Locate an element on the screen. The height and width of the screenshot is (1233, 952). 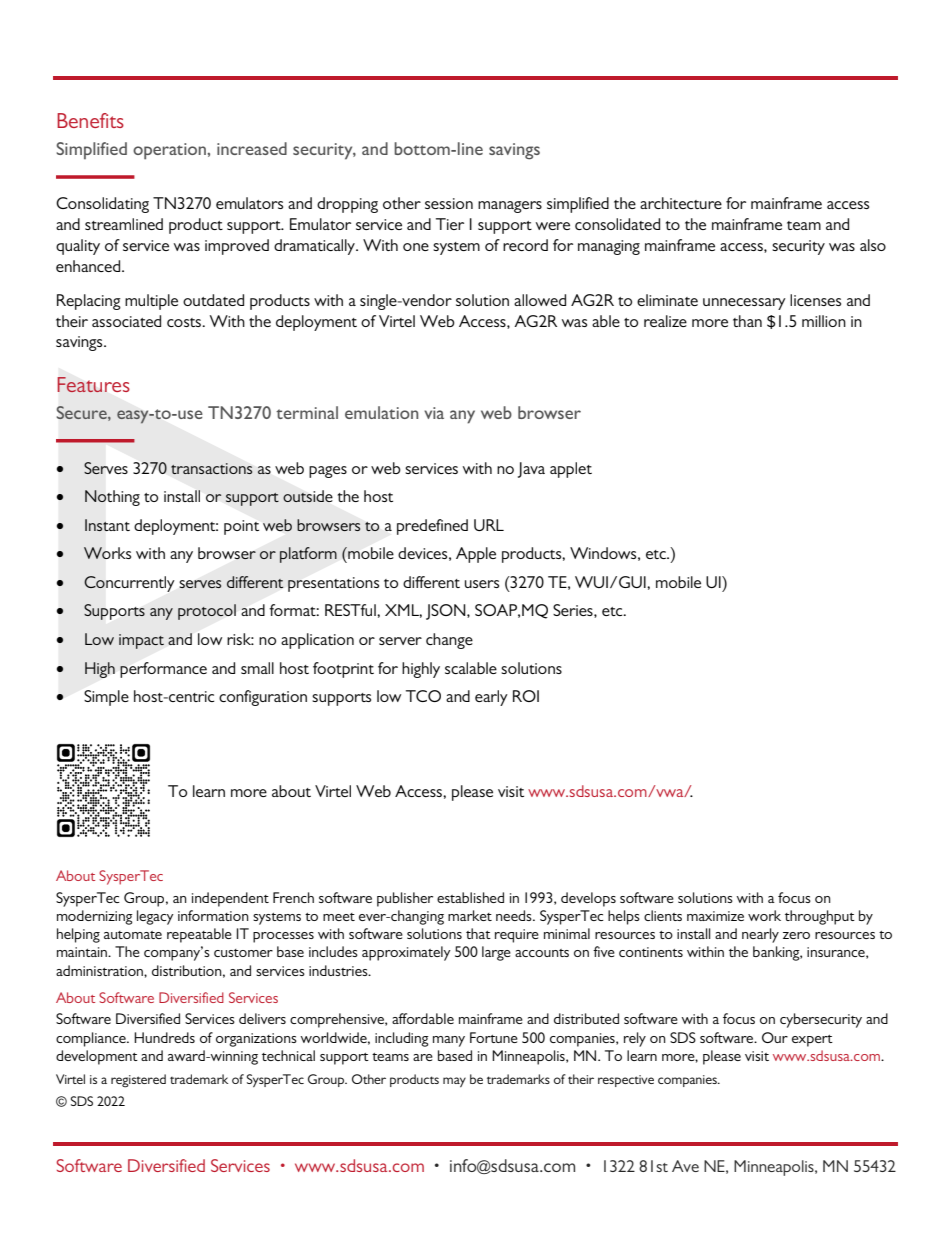
throughput is located at coordinates (820, 917).
